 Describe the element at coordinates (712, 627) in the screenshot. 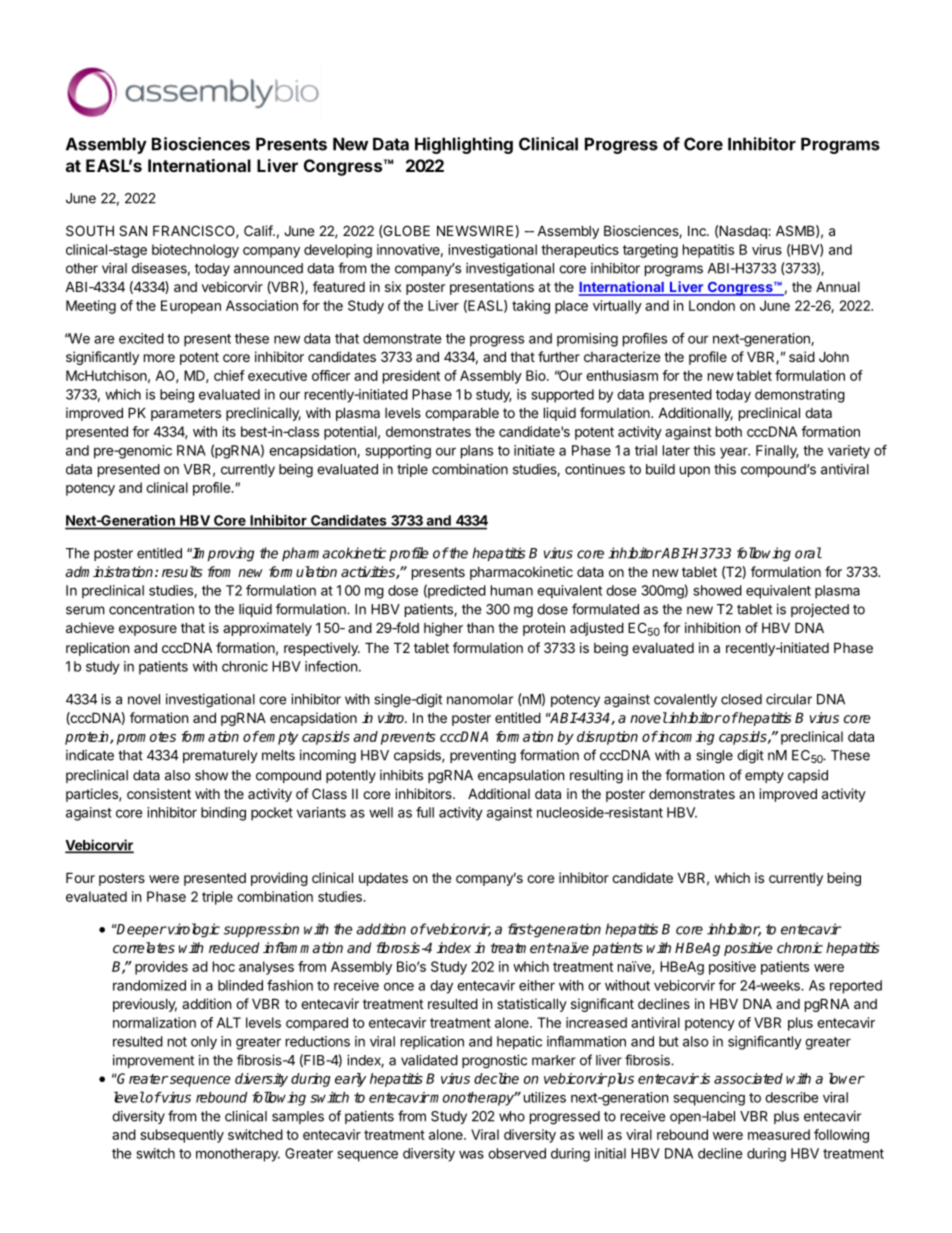

I see `inhibition` at that location.
